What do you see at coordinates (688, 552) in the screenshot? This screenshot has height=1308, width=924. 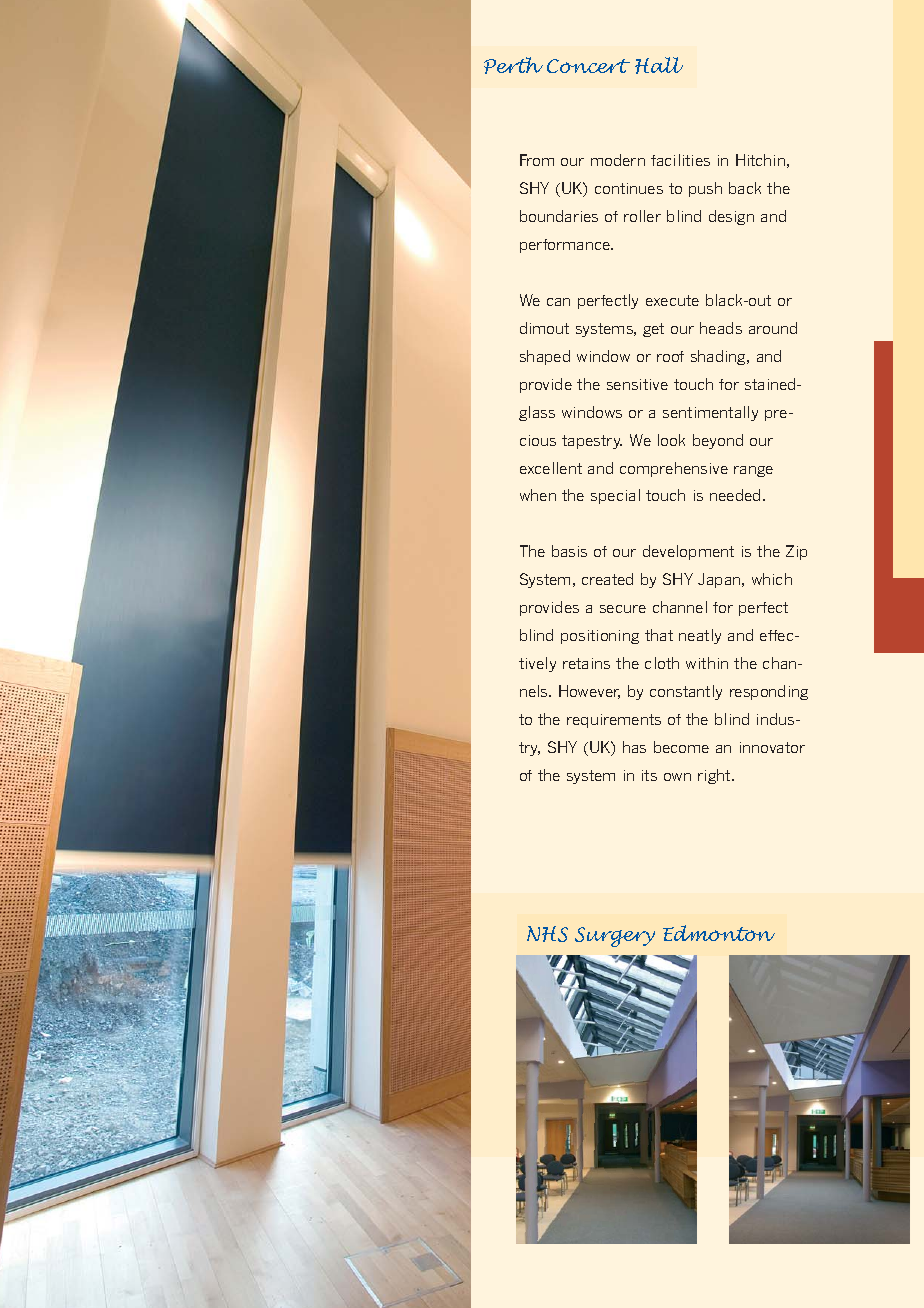 I see `development` at bounding box center [688, 552].
